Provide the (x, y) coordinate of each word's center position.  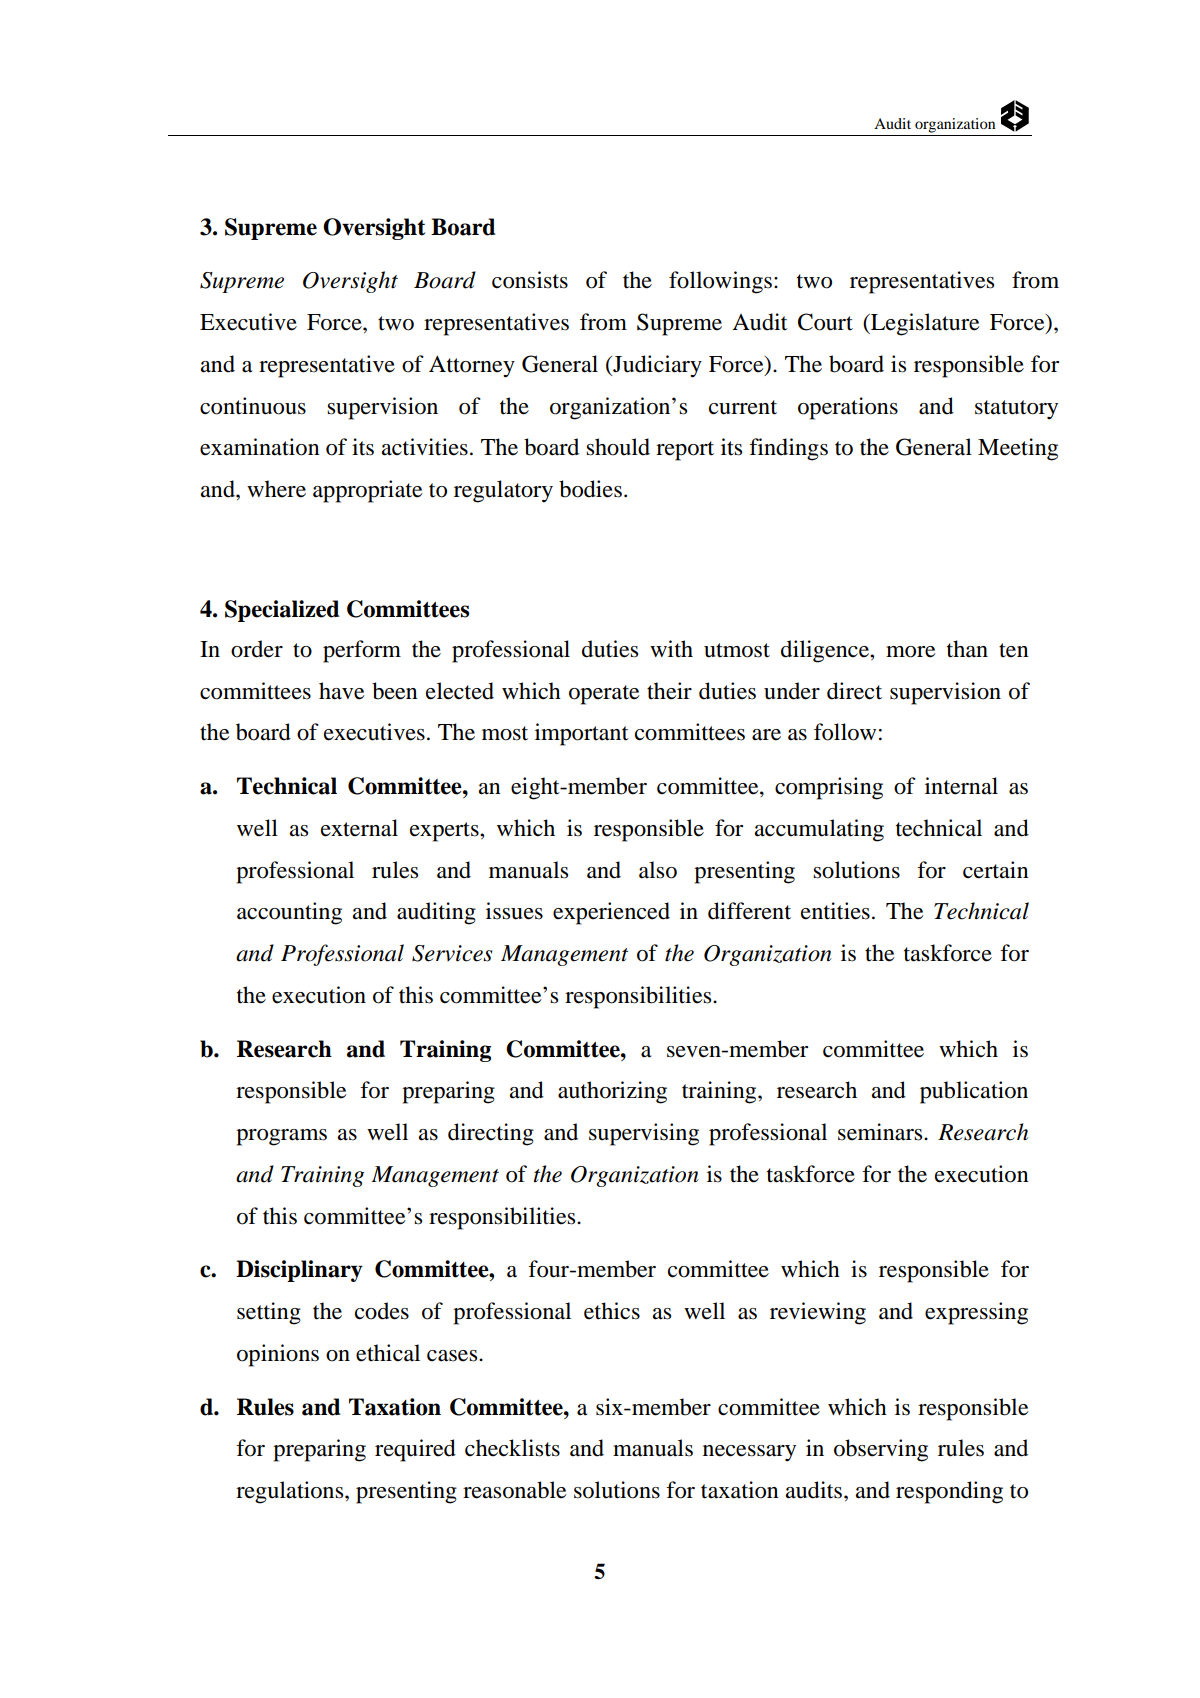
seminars (881, 1132)
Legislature (924, 324)
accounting (289, 913)
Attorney (472, 367)
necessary (749, 1453)
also (658, 870)
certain (996, 870)
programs (281, 1137)
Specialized (282, 611)
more (910, 652)
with (671, 649)
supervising (644, 1134)
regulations (291, 1492)
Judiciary (656, 366)
